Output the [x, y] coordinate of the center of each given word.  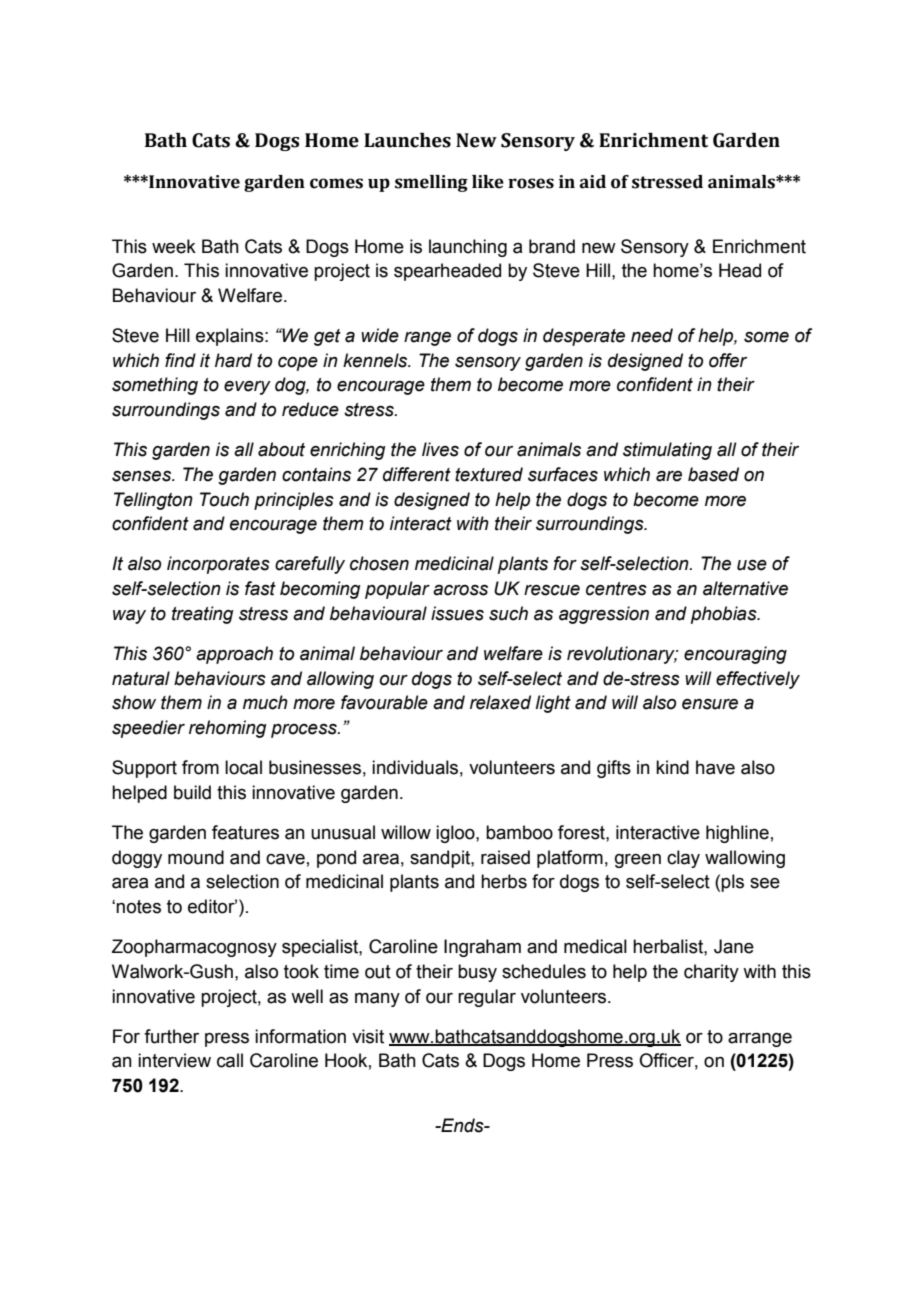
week [174, 246]
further [171, 1036]
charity [711, 973]
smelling [431, 183]
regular [487, 998]
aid [593, 182]
